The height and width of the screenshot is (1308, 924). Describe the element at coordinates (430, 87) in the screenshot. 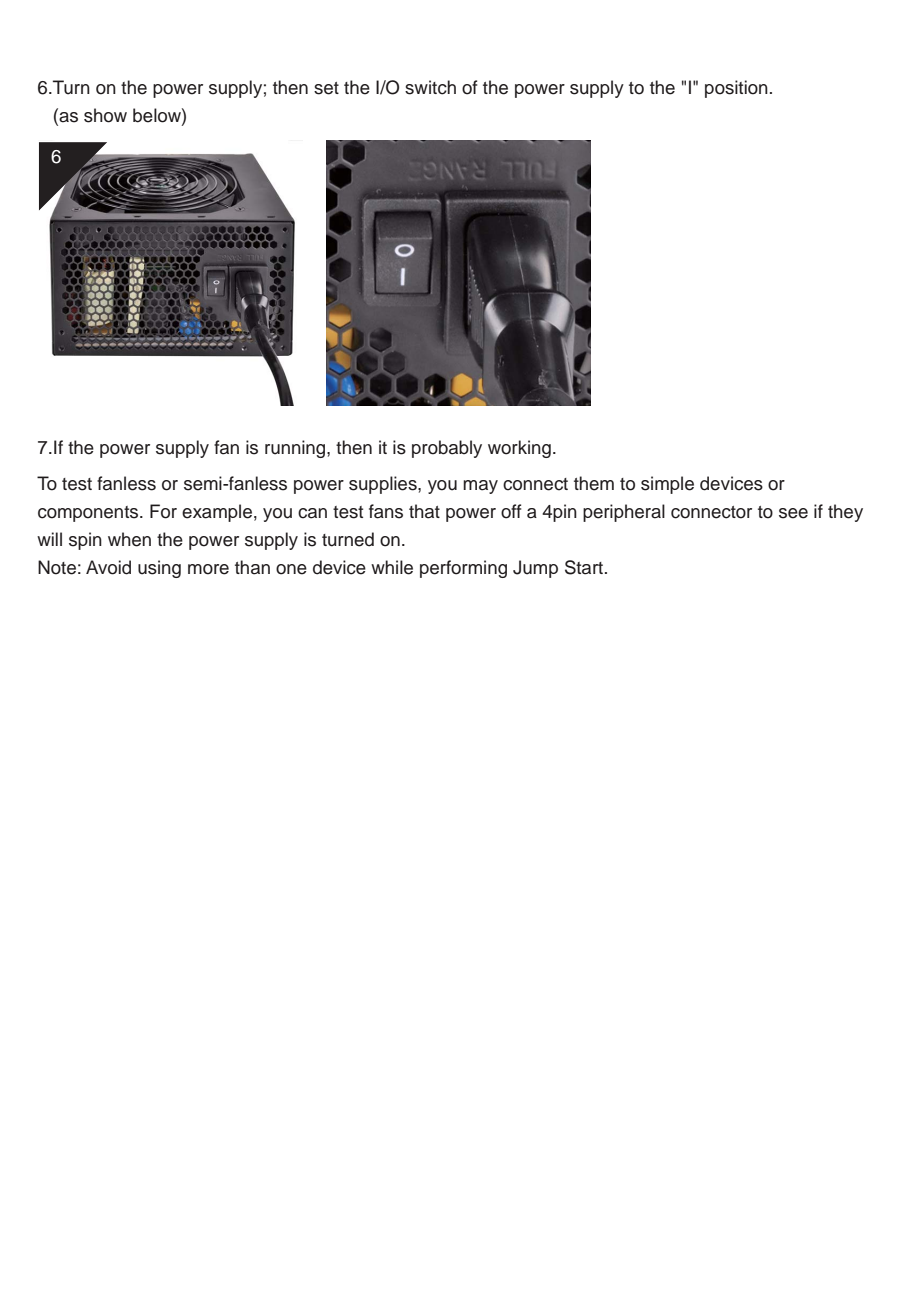

I see `switch` at that location.
